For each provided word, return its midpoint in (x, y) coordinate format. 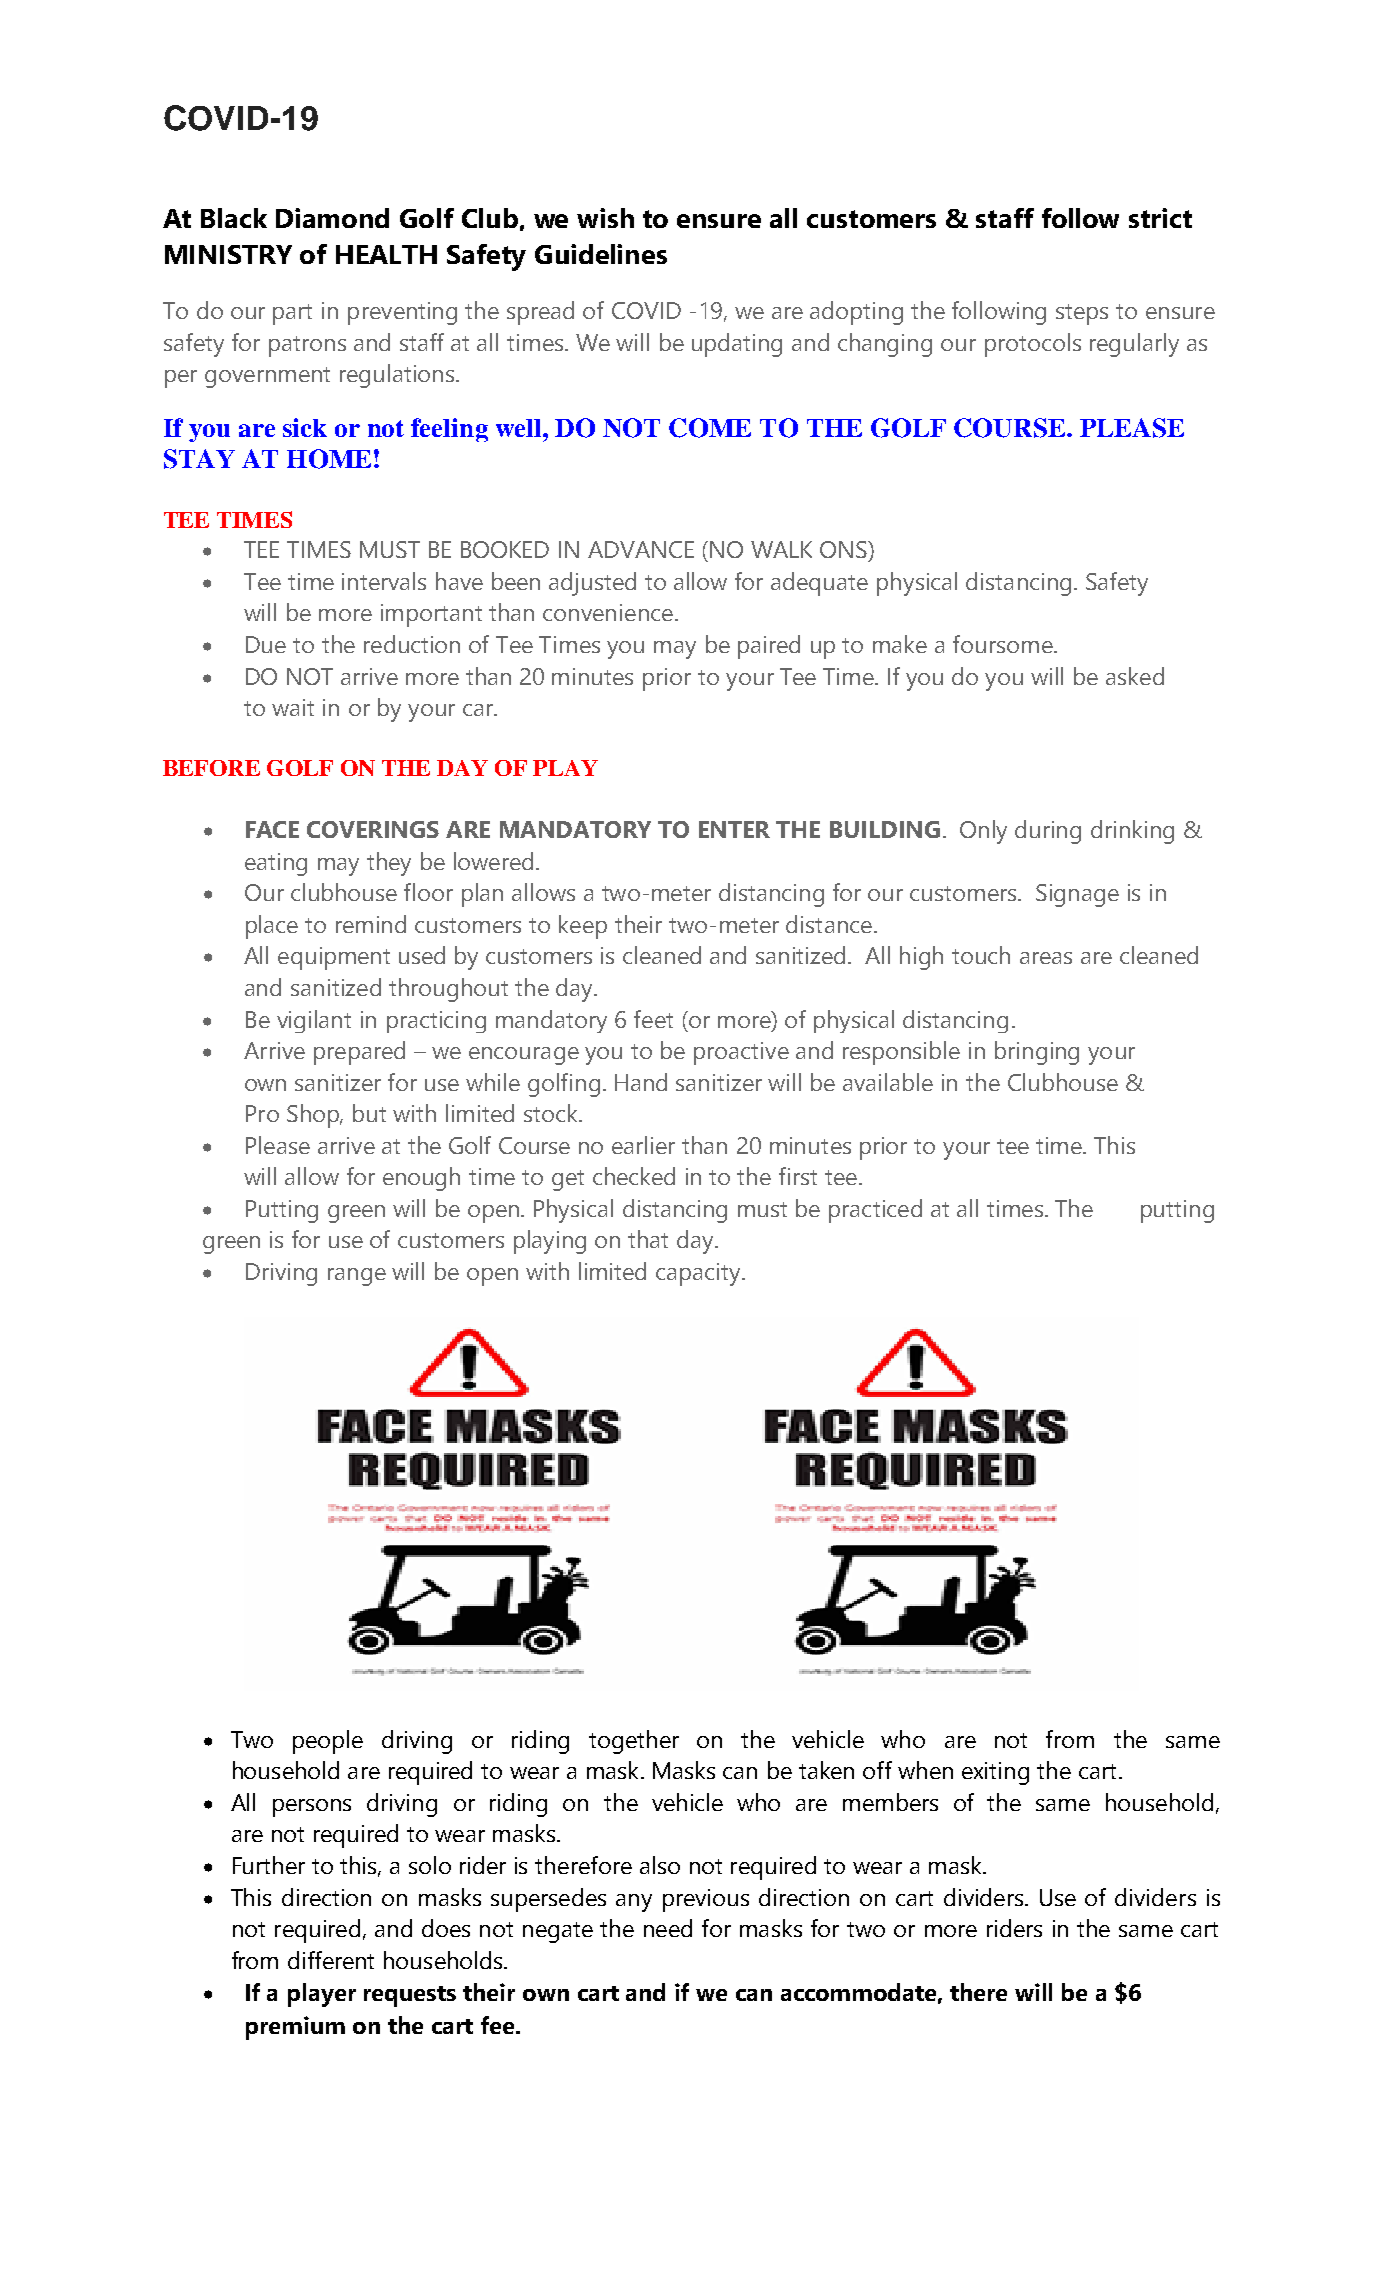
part (292, 314)
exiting (995, 1773)
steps (1082, 314)
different (331, 1960)
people (328, 1742)
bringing (1037, 1053)
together (634, 1742)
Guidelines (601, 254)
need (668, 1928)
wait (293, 707)
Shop (314, 1116)
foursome (1004, 644)
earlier (643, 1145)
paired (769, 647)
